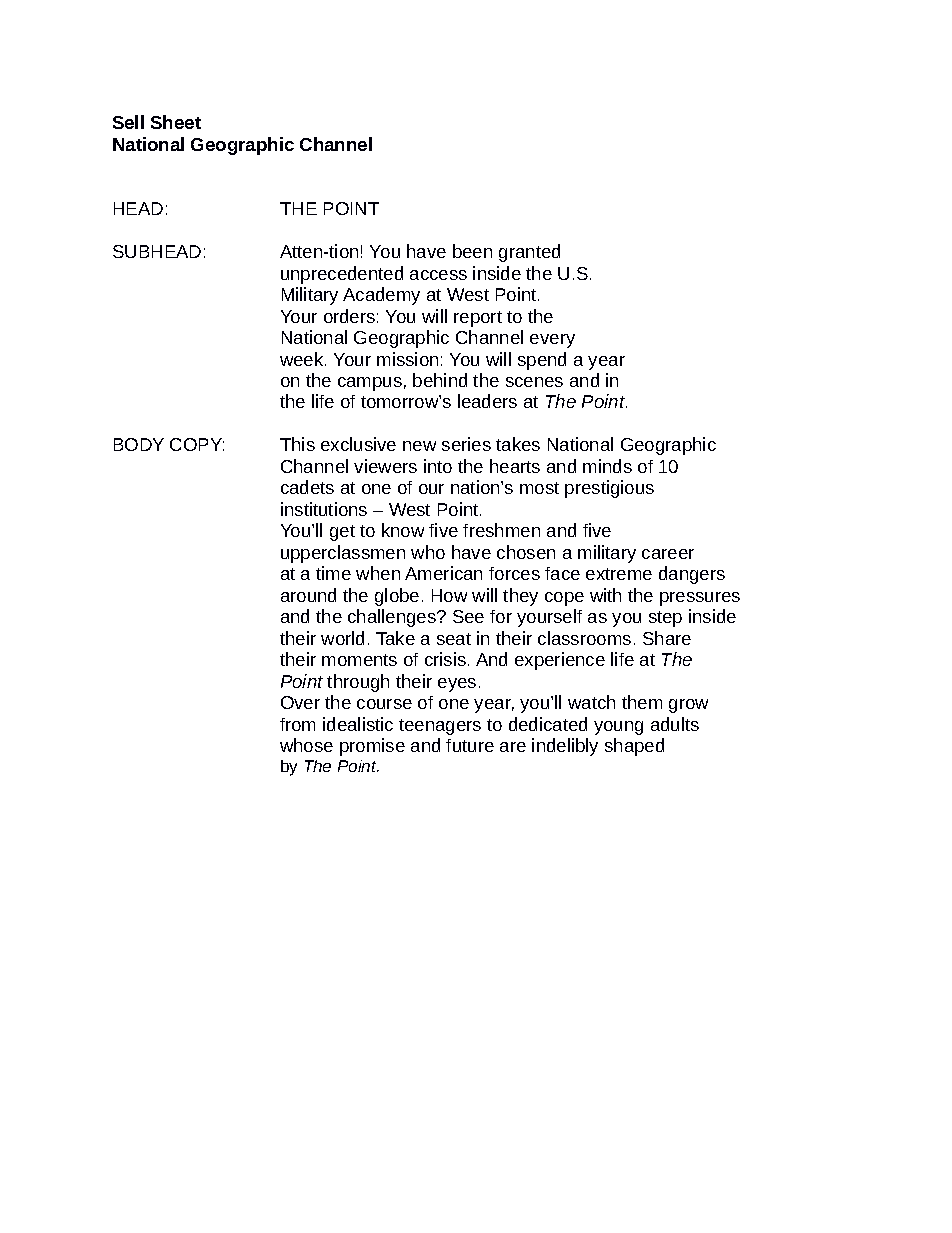 Image resolution: width=952 pixels, height=1233 pixels. Describe the element at coordinates (297, 724) in the screenshot. I see `from` at that location.
